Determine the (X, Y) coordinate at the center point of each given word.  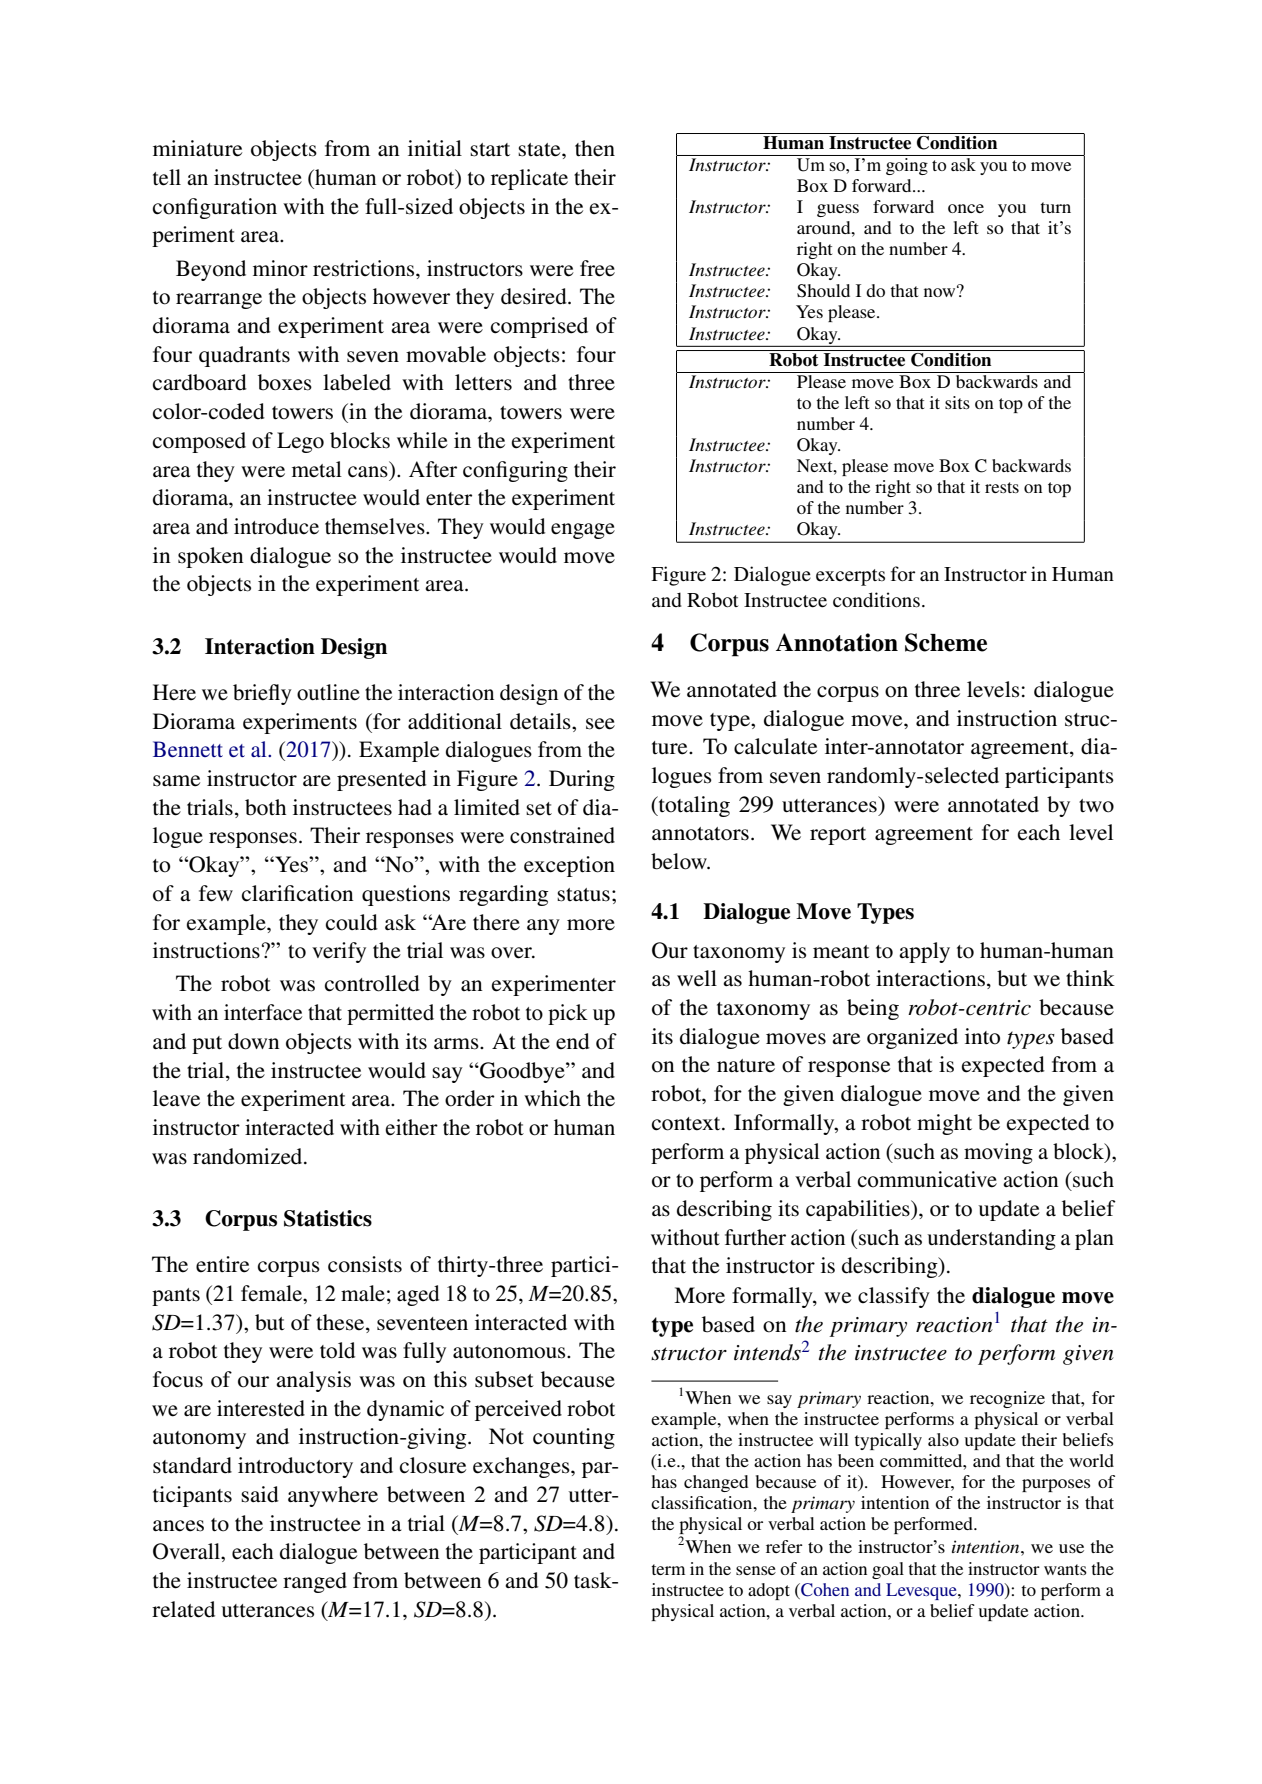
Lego (300, 442)
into (982, 1036)
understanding (991, 1239)
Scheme (946, 642)
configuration (215, 208)
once (966, 208)
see (600, 724)
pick (568, 1014)
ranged (315, 1582)
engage (583, 531)
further (755, 1237)
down (253, 1041)
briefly (262, 694)
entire (222, 1264)
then (595, 148)
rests (1002, 487)
